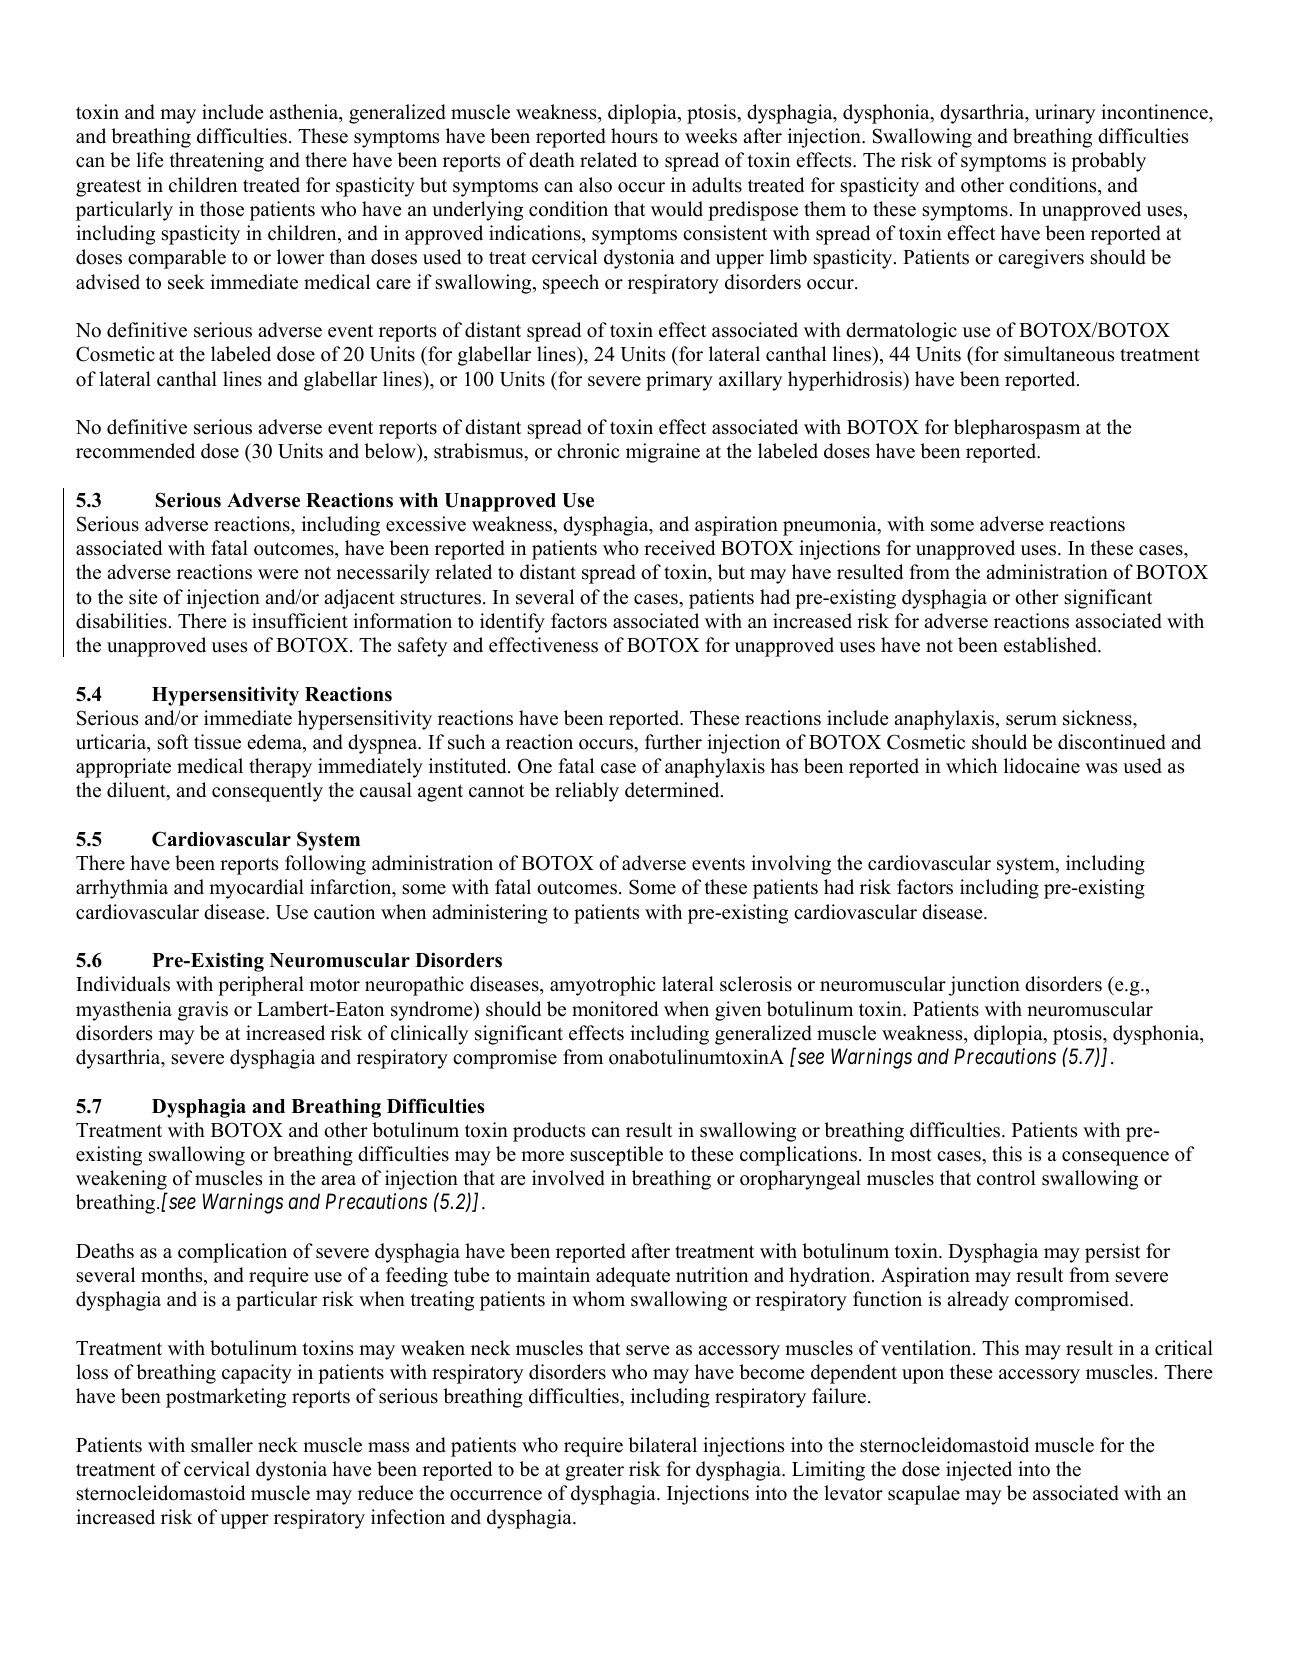  What do you see at coordinates (984, 986) in the image?
I see `junction` at bounding box center [984, 986].
